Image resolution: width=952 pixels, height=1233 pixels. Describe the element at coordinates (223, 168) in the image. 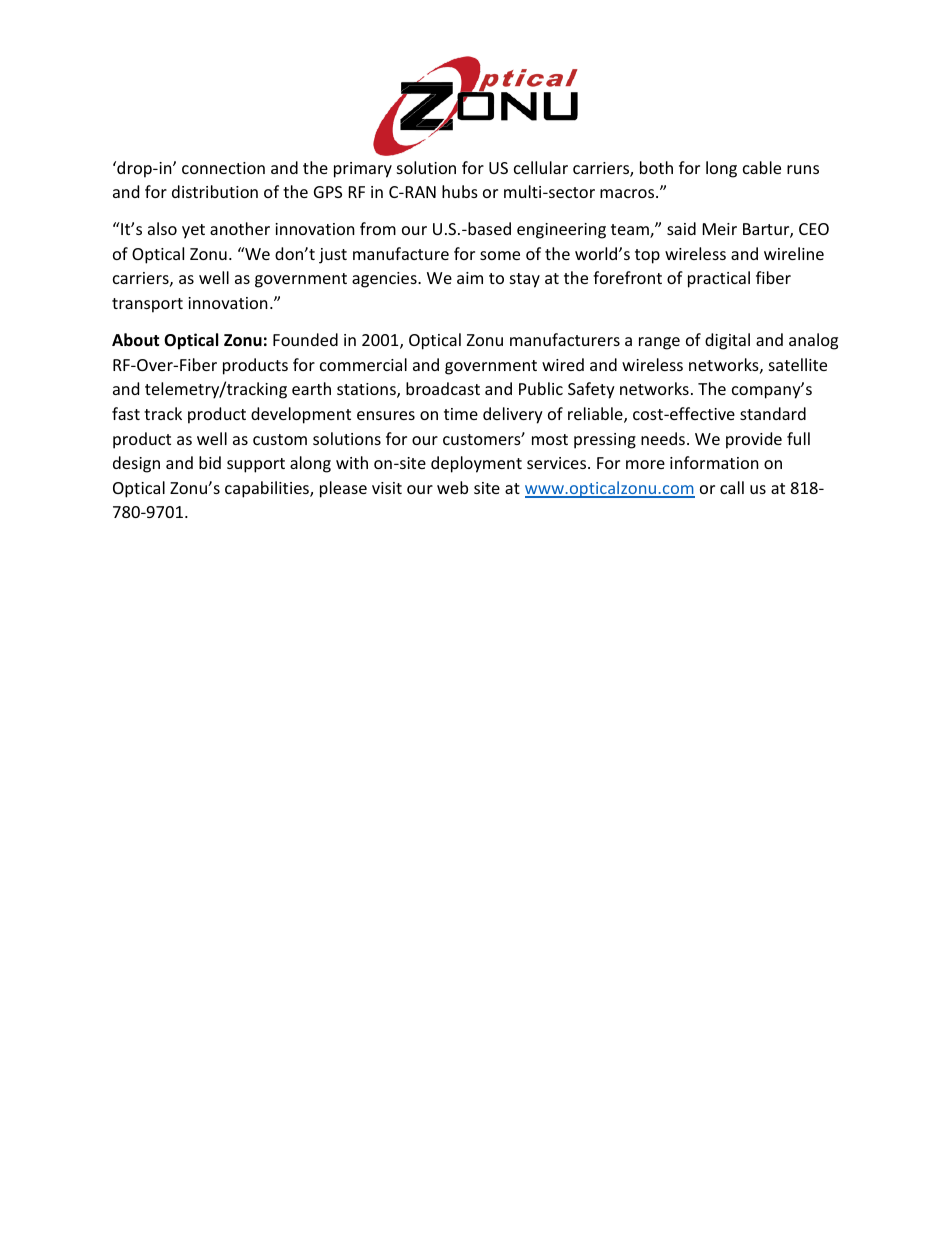

I see `connection` at that location.
